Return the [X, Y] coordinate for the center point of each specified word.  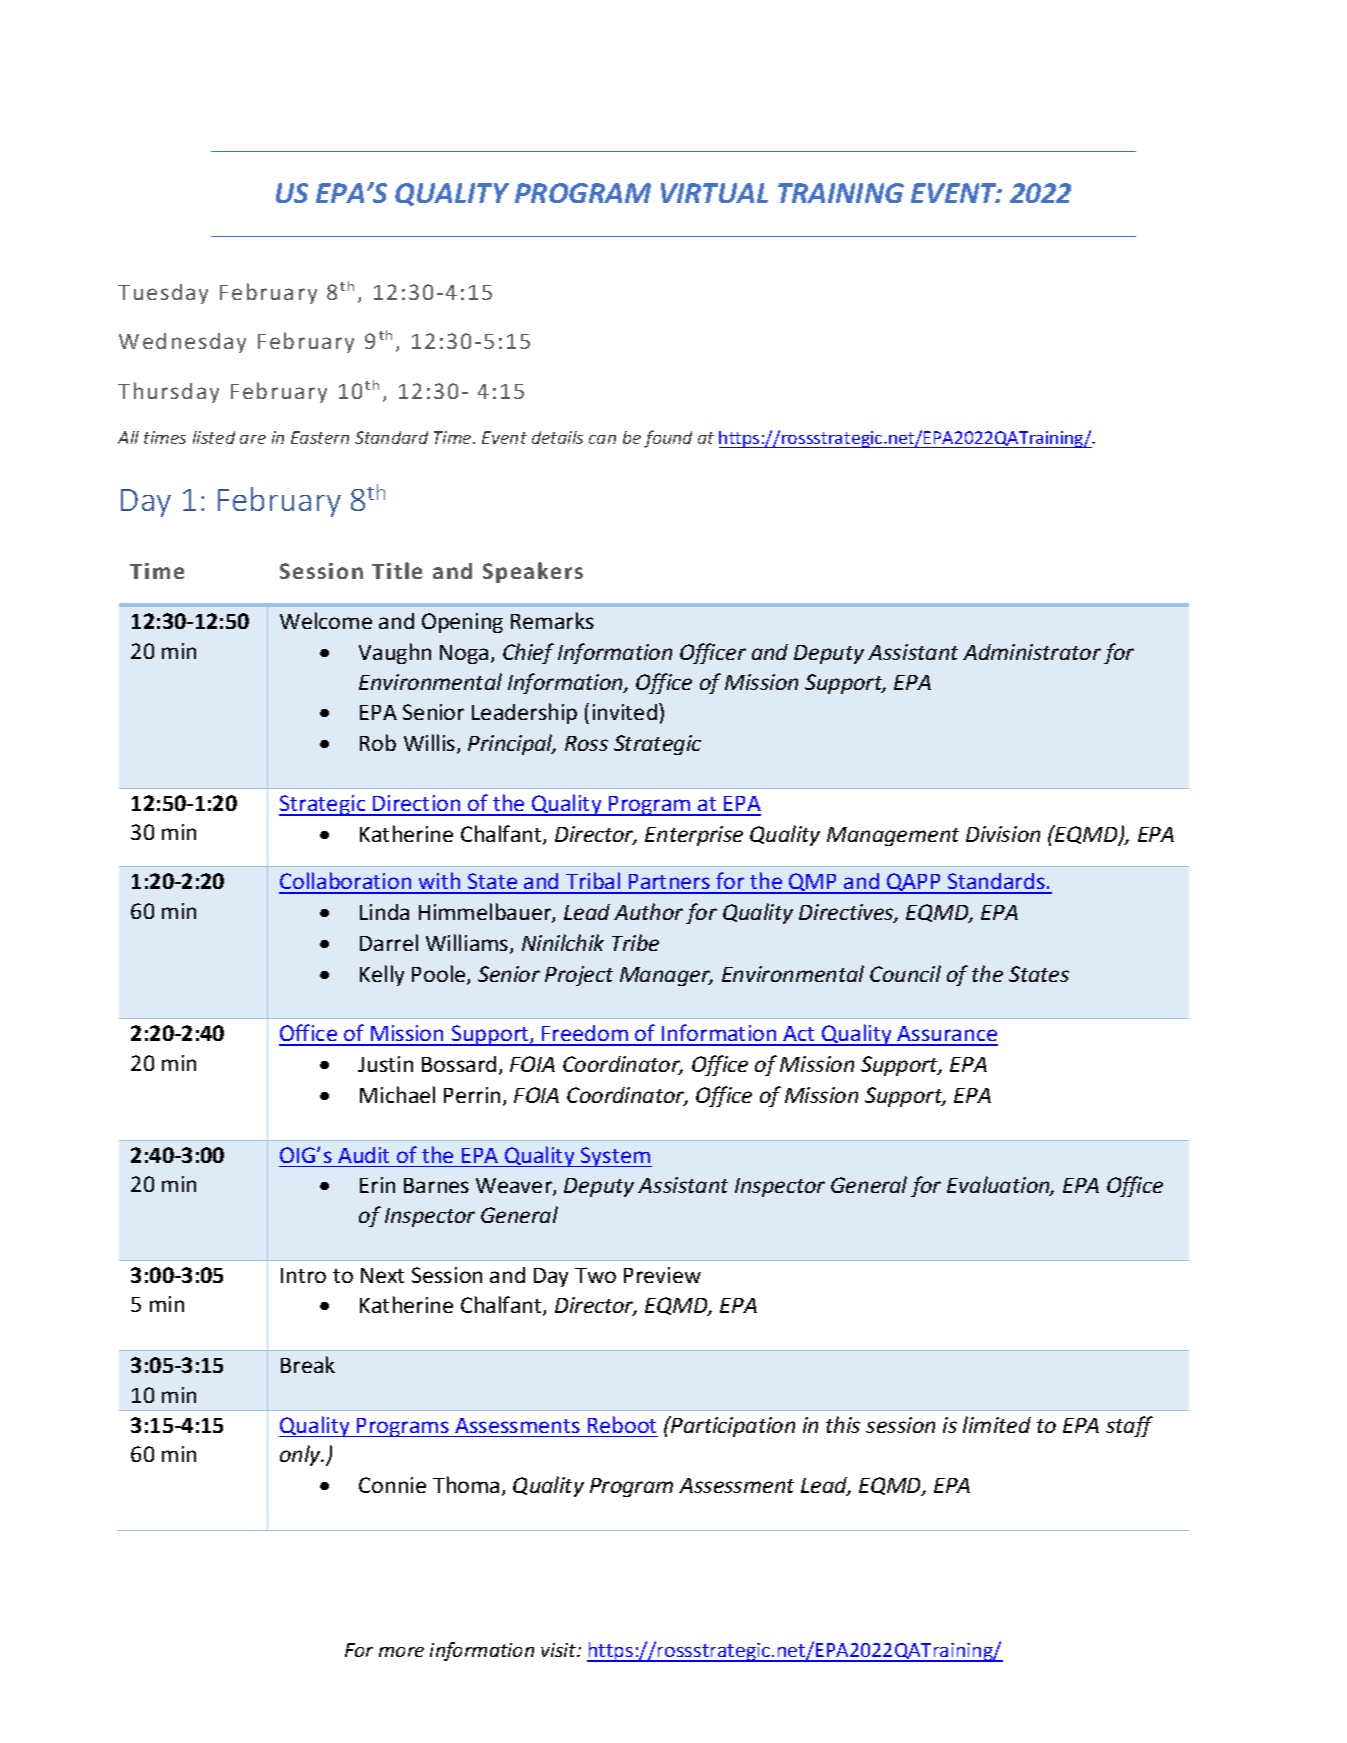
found [668, 439]
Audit [363, 1155]
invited [625, 712]
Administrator [1032, 652]
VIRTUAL [714, 193]
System [615, 1157]
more [401, 1652]
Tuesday [163, 294]
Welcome [326, 620]
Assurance [947, 1035]
